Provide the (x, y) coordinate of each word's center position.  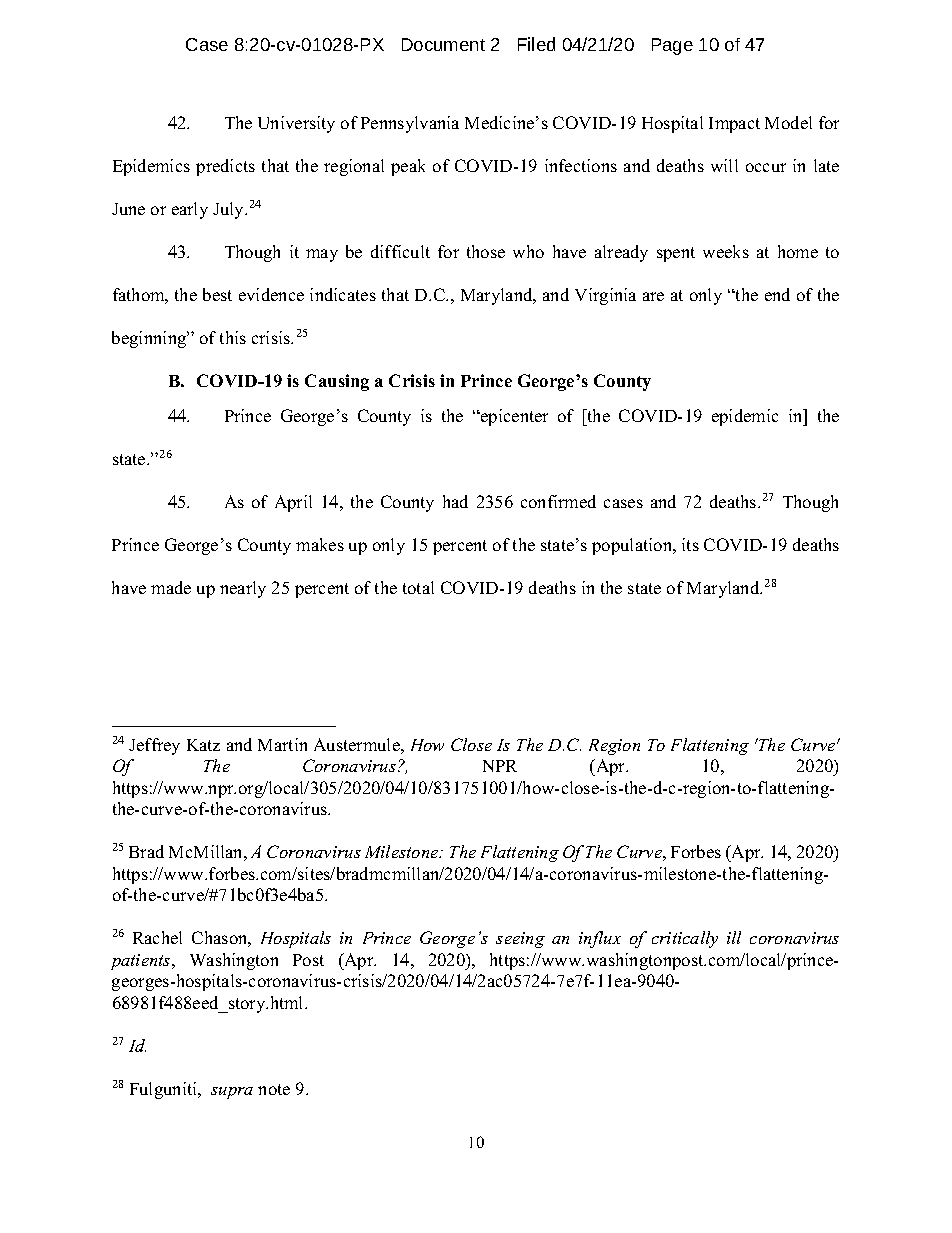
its (690, 544)
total (418, 587)
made (171, 587)
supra (232, 1093)
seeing (520, 940)
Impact (734, 125)
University (296, 124)
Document (443, 44)
